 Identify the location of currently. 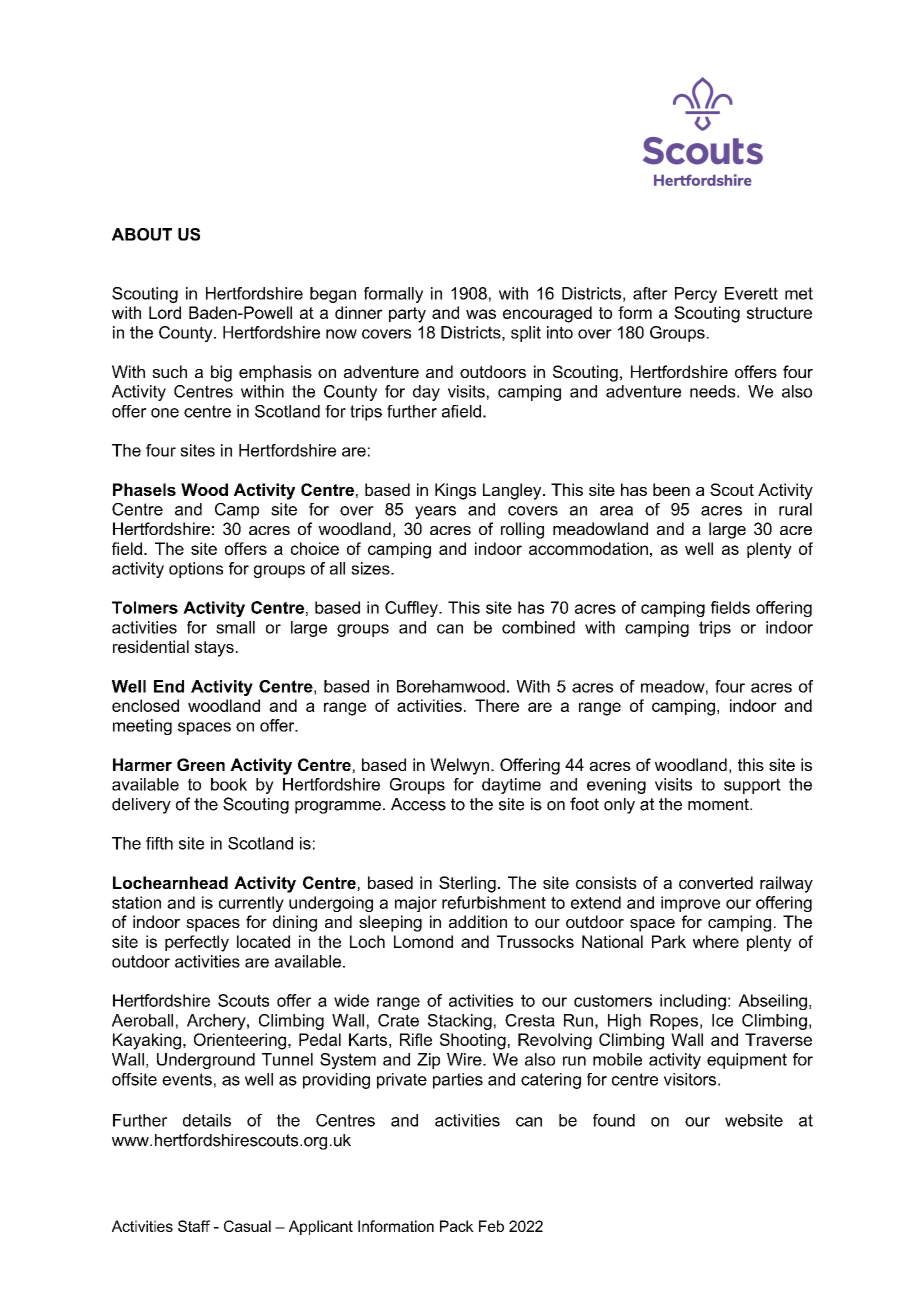
(251, 904).
